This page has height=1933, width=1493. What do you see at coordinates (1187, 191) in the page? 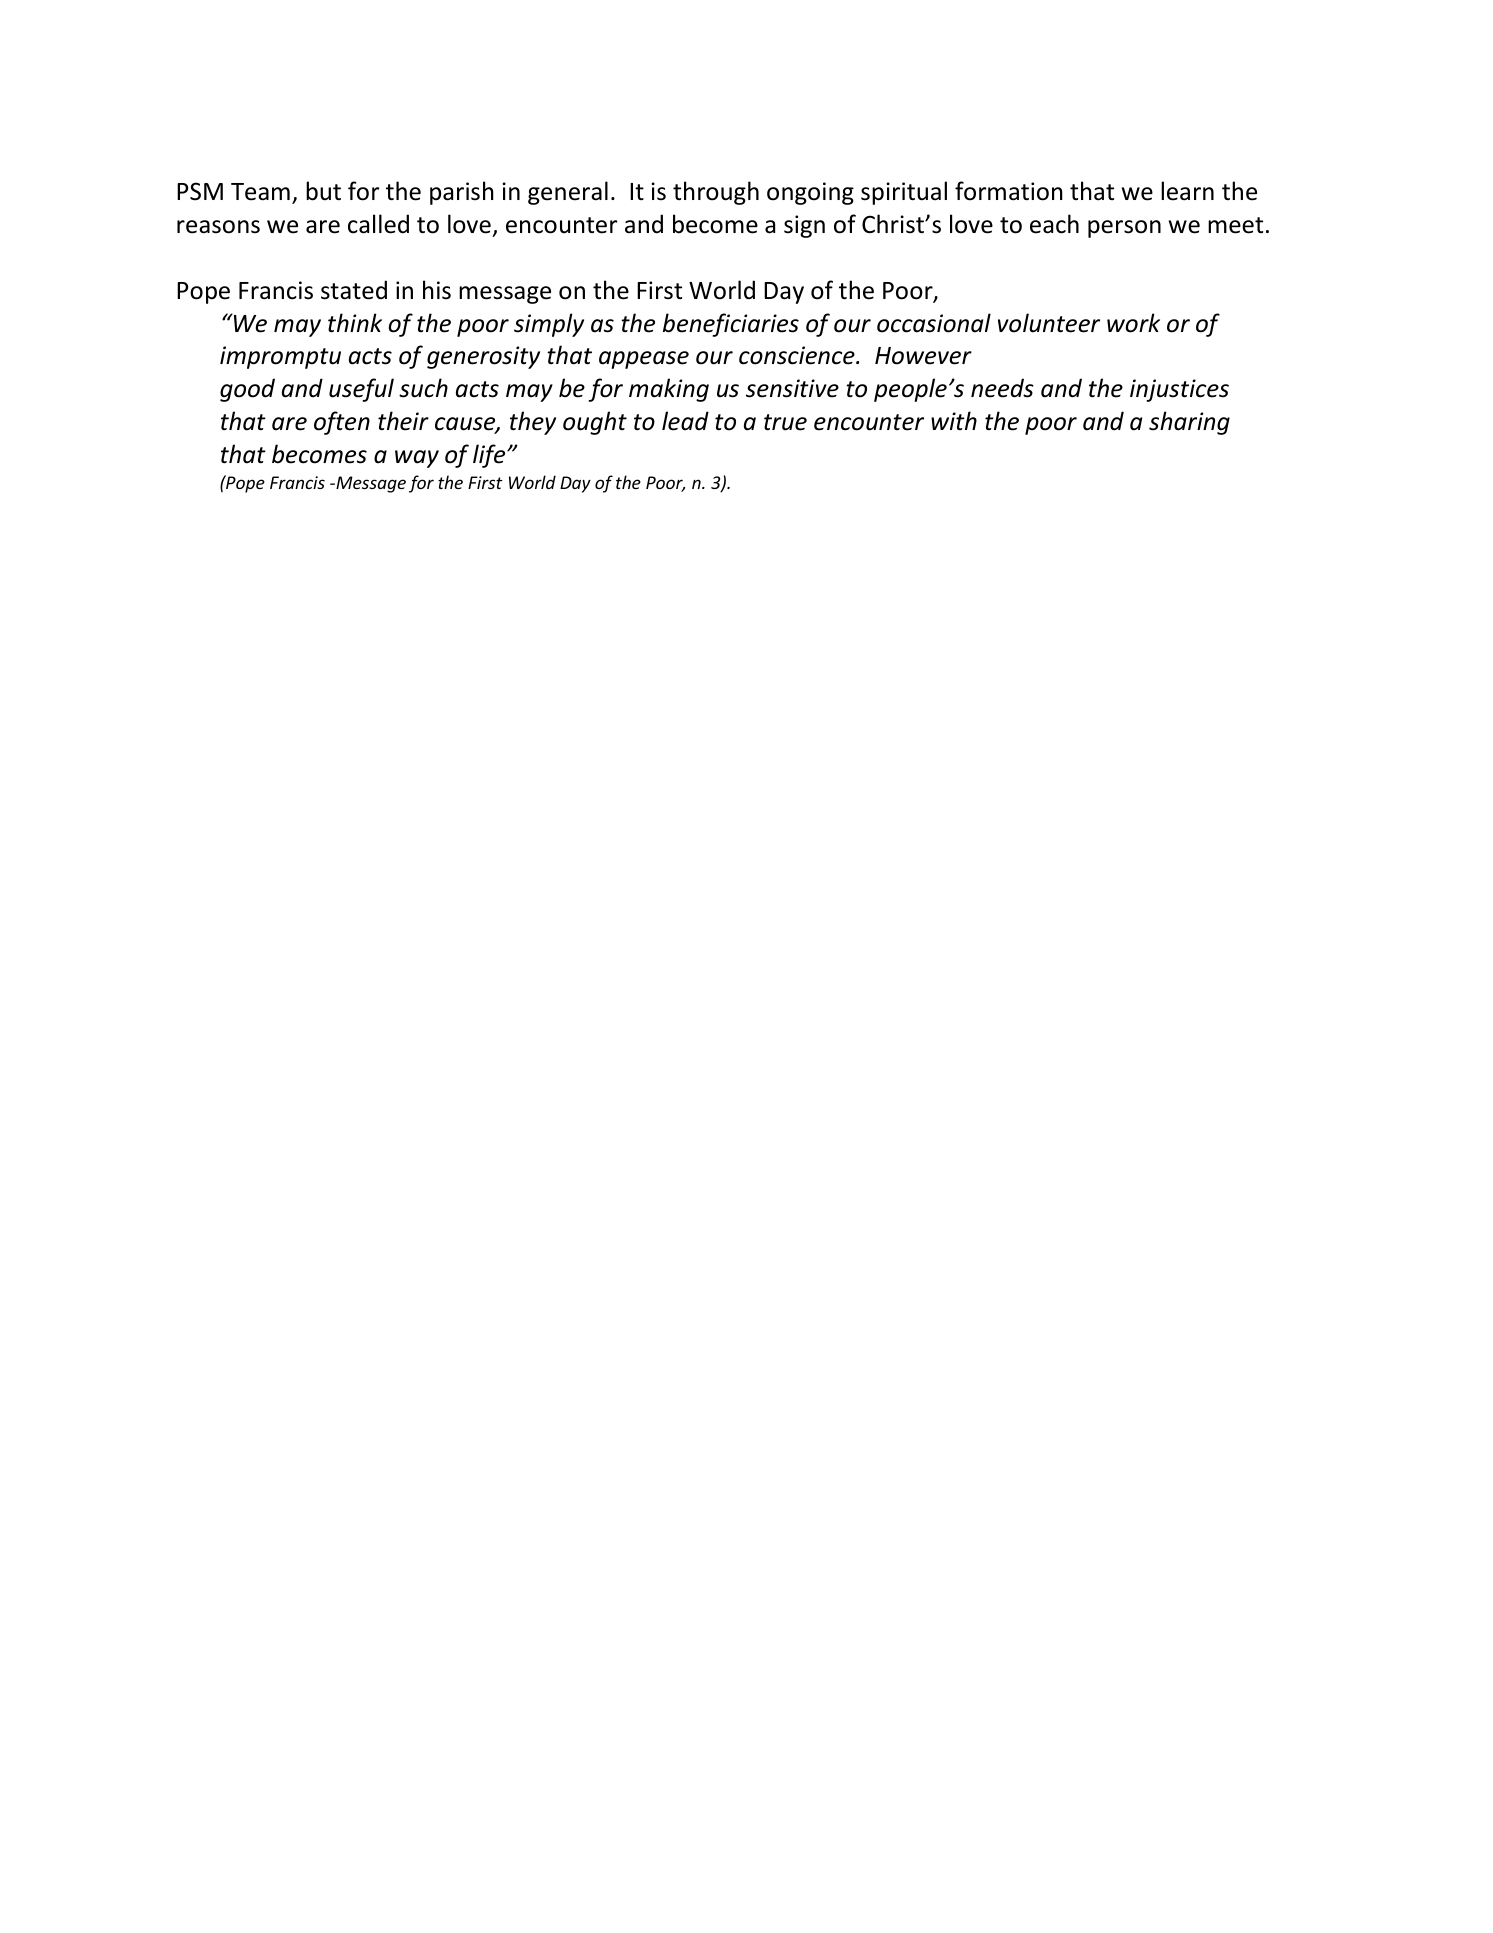
I see `learn` at bounding box center [1187, 191].
